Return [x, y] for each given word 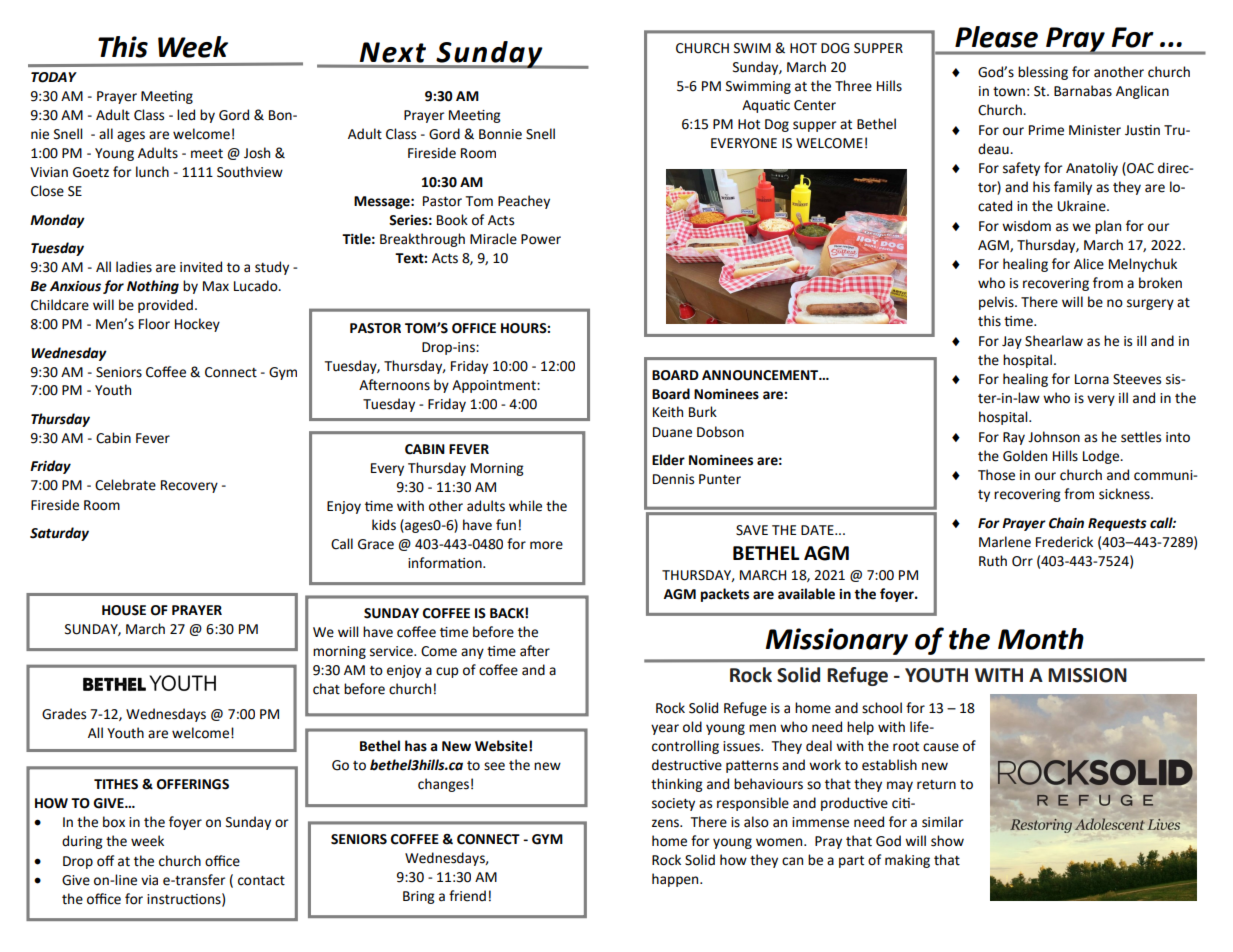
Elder [668, 460]
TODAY [54, 77]
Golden [1025, 456]
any [472, 653]
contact [261, 881]
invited [201, 267]
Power [541, 239]
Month [1041, 639]
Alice [1089, 264]
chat [326, 689]
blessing [1043, 73]
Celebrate [125, 485]
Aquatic [766, 106]
